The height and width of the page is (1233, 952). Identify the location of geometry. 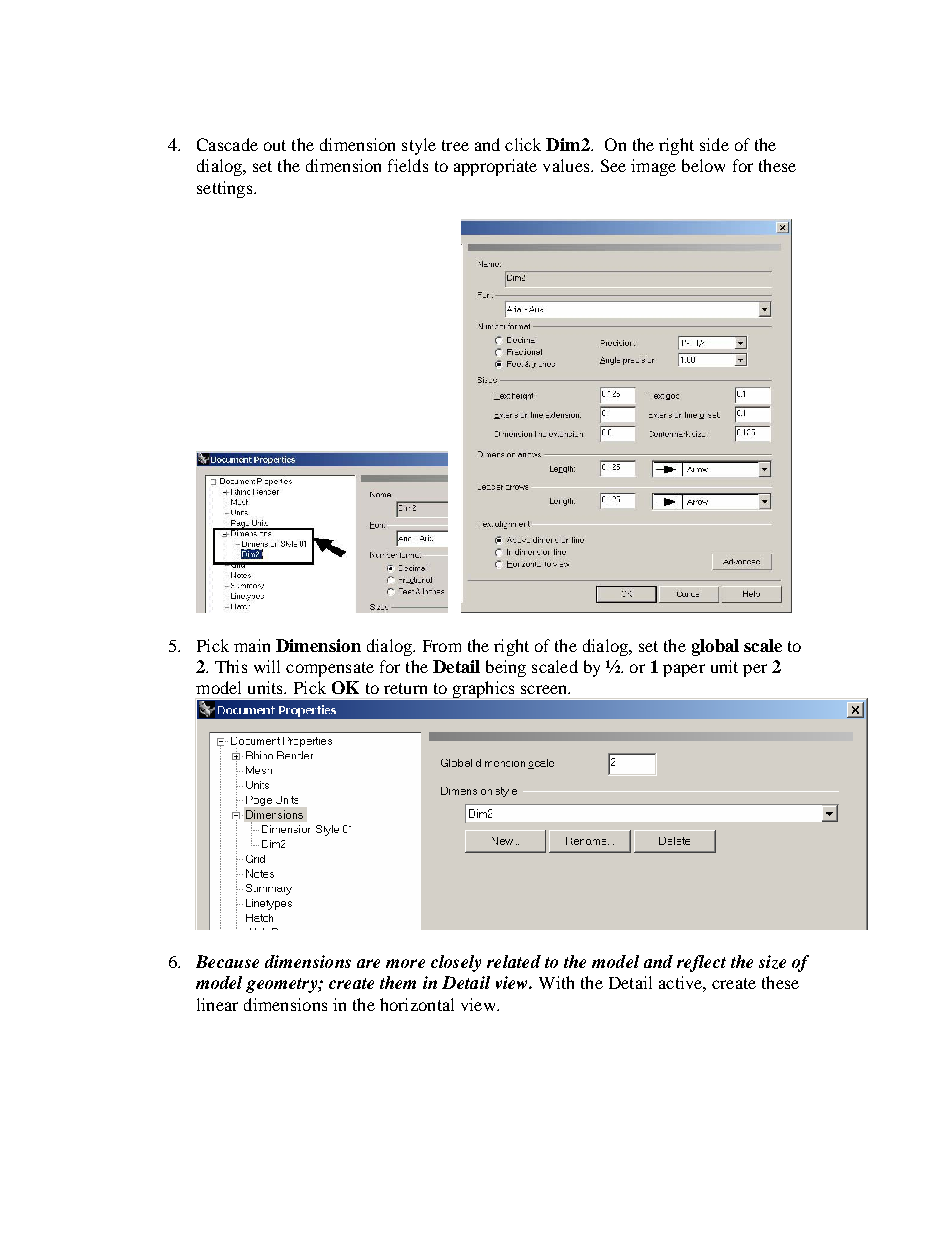
(282, 985).
